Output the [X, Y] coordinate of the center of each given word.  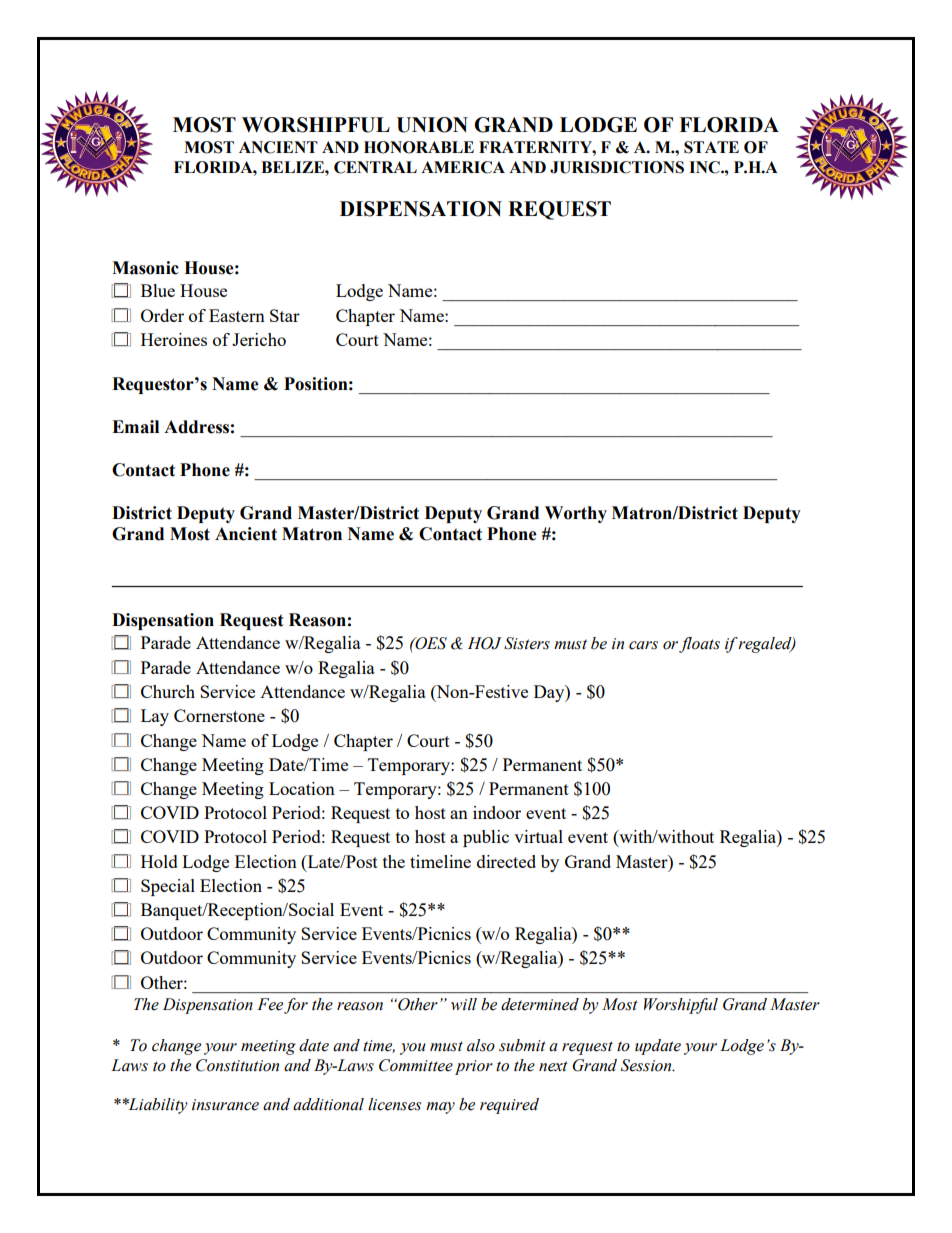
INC [705, 167]
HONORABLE [419, 147]
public [486, 838]
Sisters [527, 643]
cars [643, 645]
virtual [538, 836]
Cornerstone [219, 715]
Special [168, 887]
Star [285, 315]
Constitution [237, 1065]
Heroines [174, 339]
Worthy [576, 514]
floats [699, 645]
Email [135, 427]
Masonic [145, 268]
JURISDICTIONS [617, 167]
